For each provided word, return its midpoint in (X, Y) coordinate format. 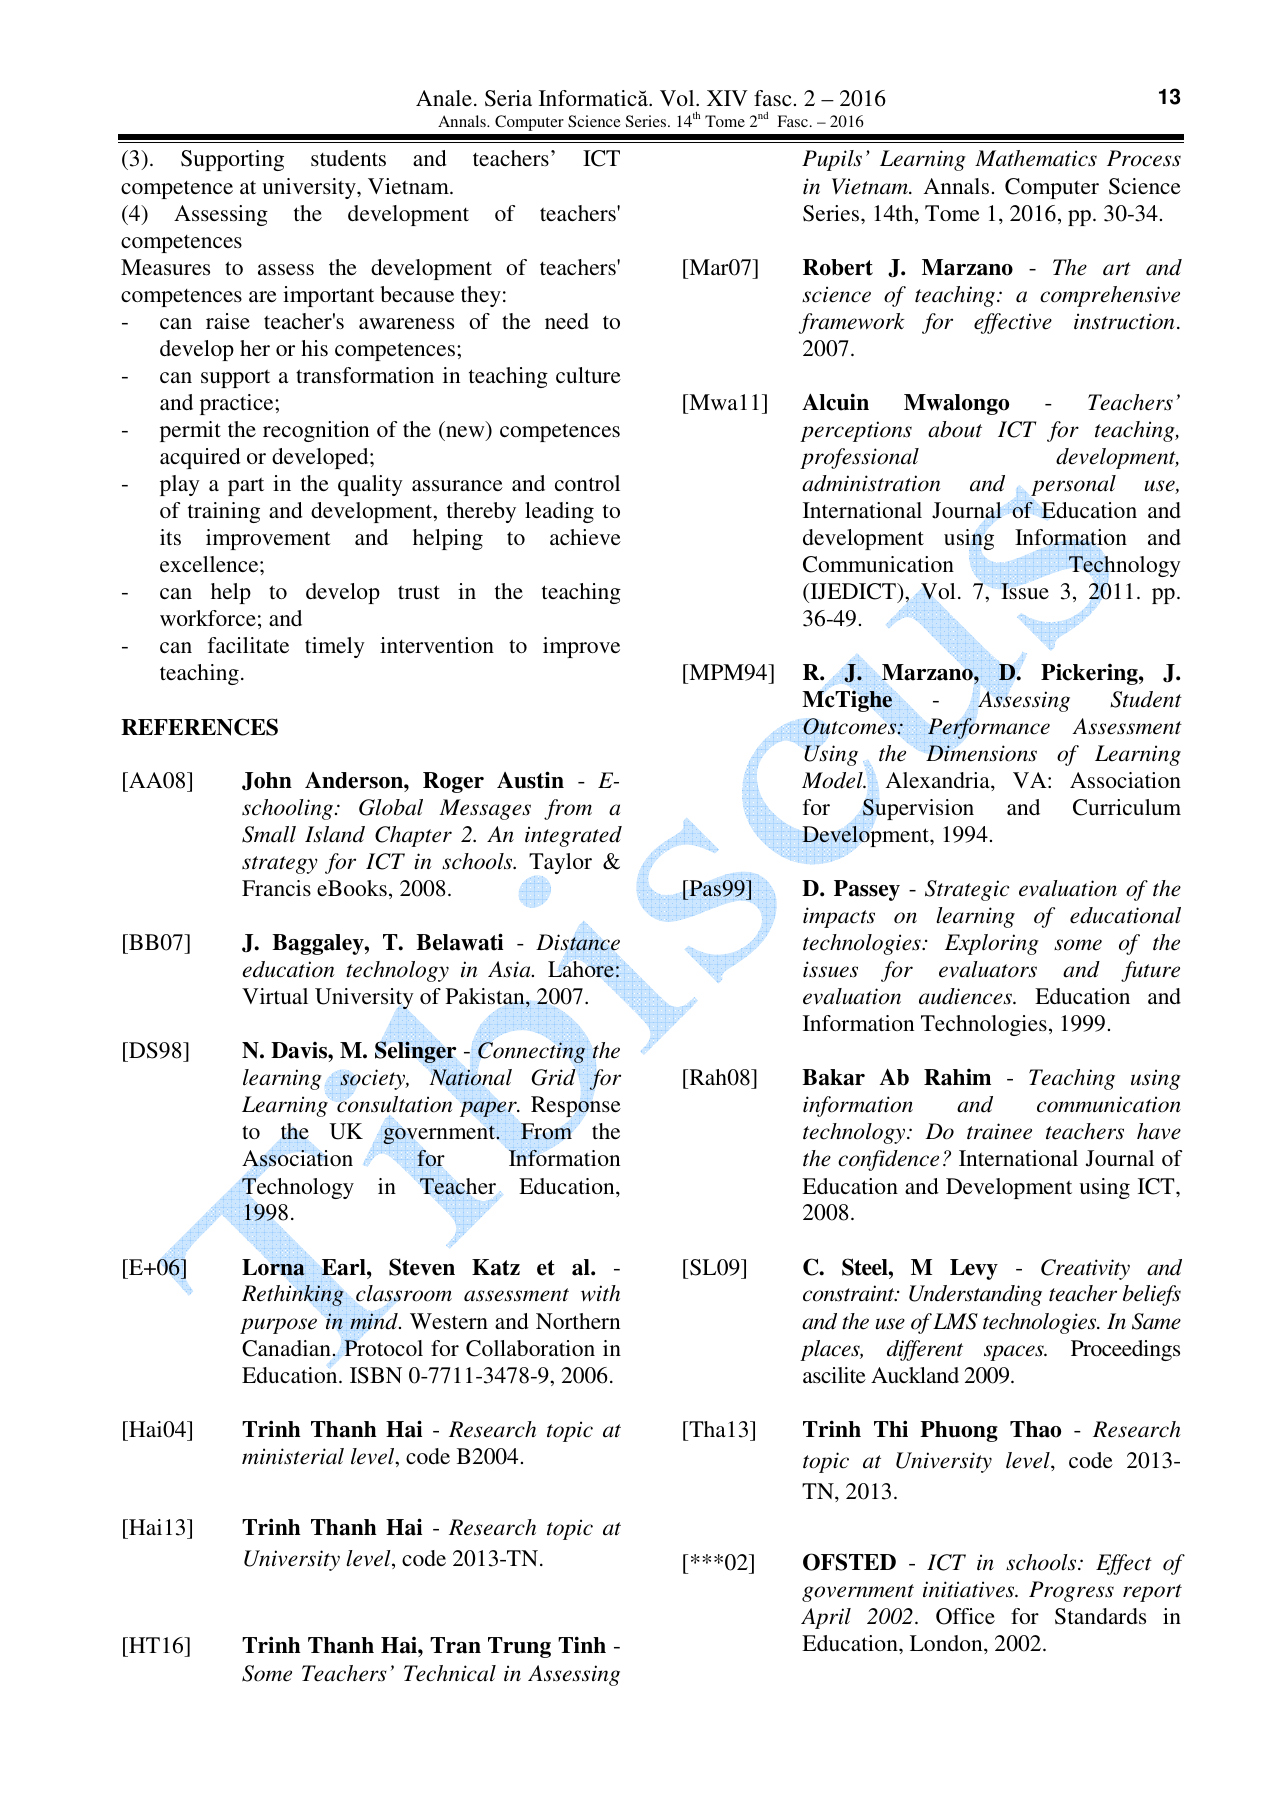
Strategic (967, 890)
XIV (727, 98)
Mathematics (1036, 158)
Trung (519, 1647)
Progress (1071, 1591)
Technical (450, 1673)
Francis (276, 888)
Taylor (560, 865)
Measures (165, 267)
